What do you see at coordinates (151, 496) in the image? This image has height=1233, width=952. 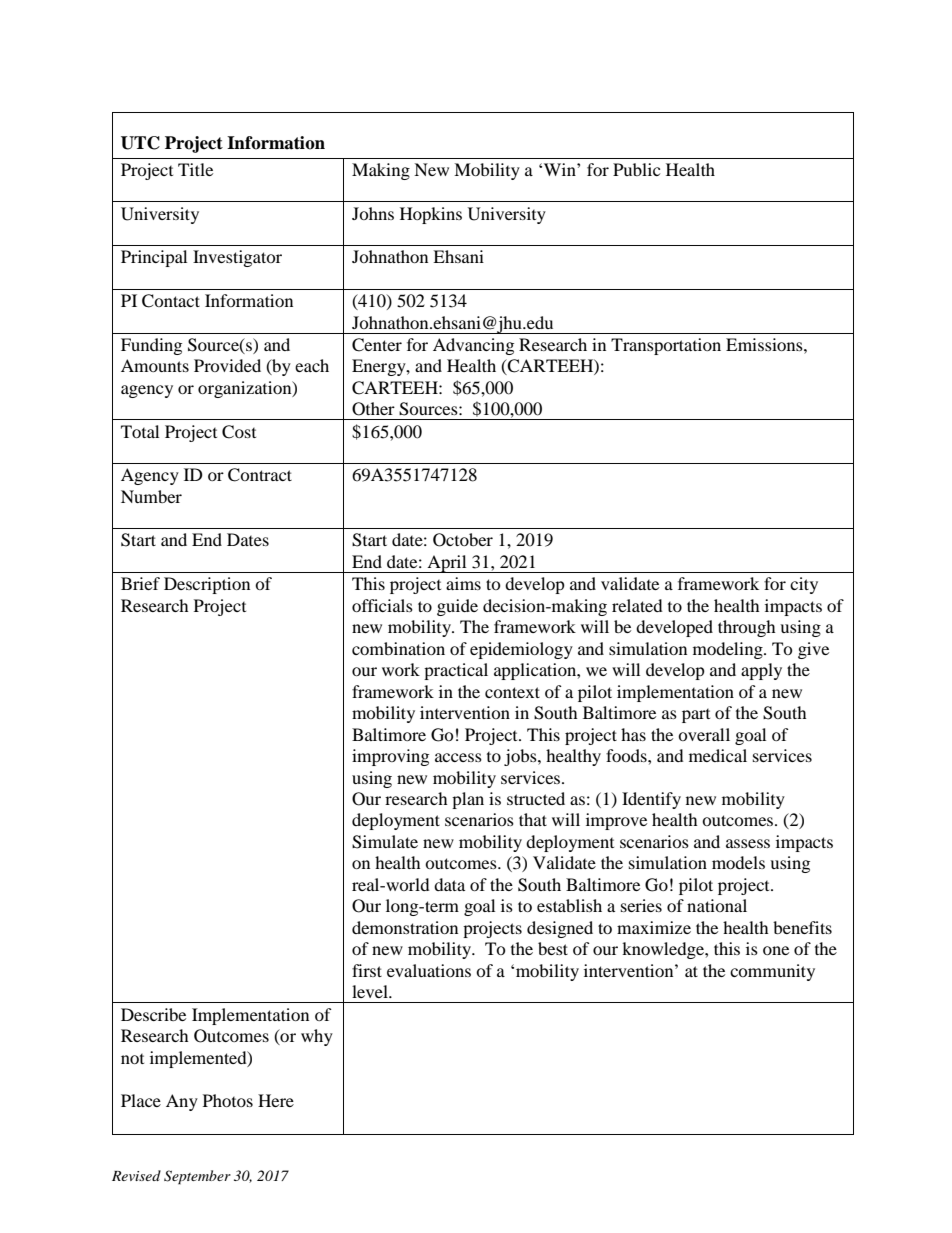 I see `Number` at bounding box center [151, 496].
